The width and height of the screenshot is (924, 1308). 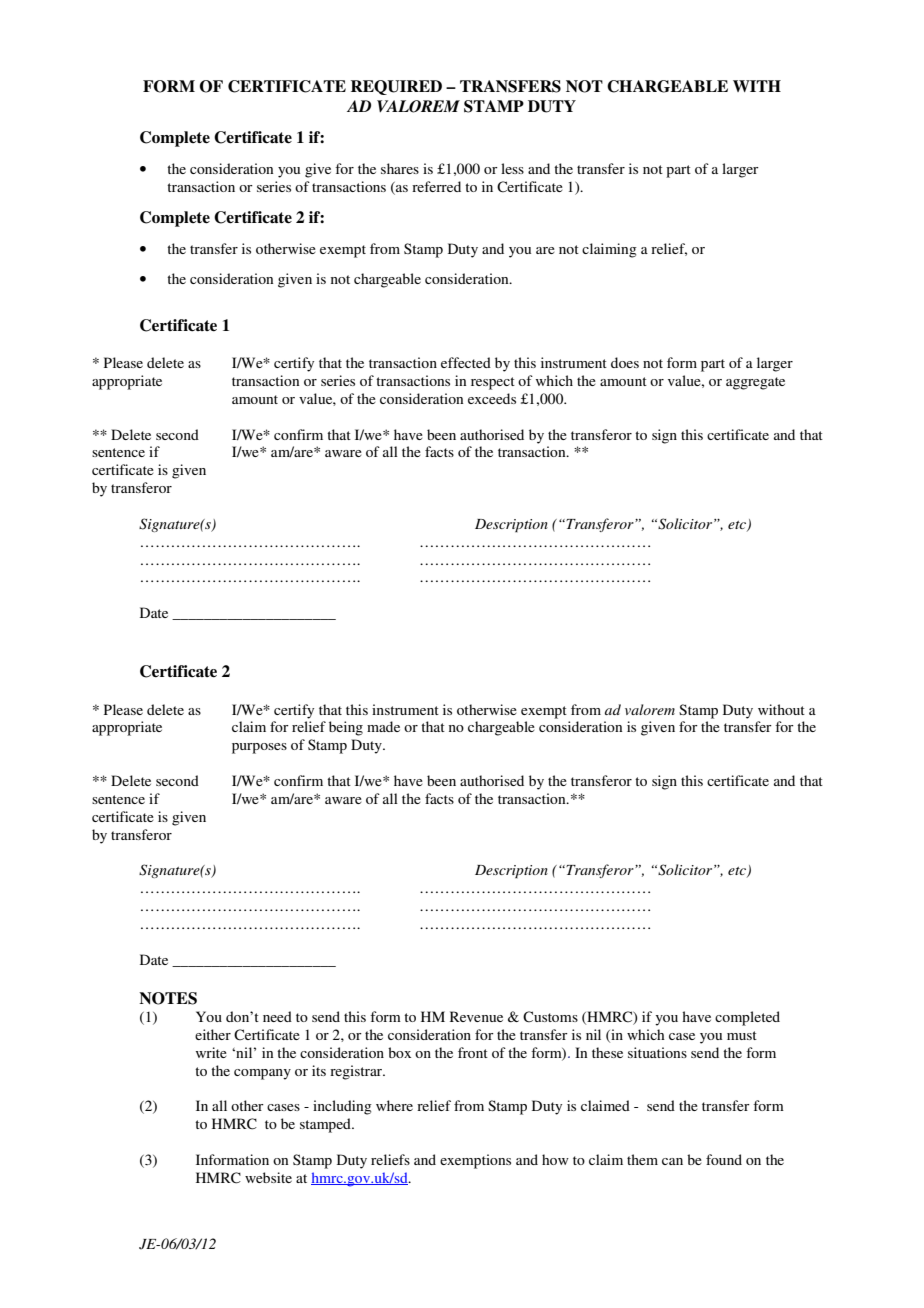 I want to click on REQUIRED, so click(x=396, y=87).
